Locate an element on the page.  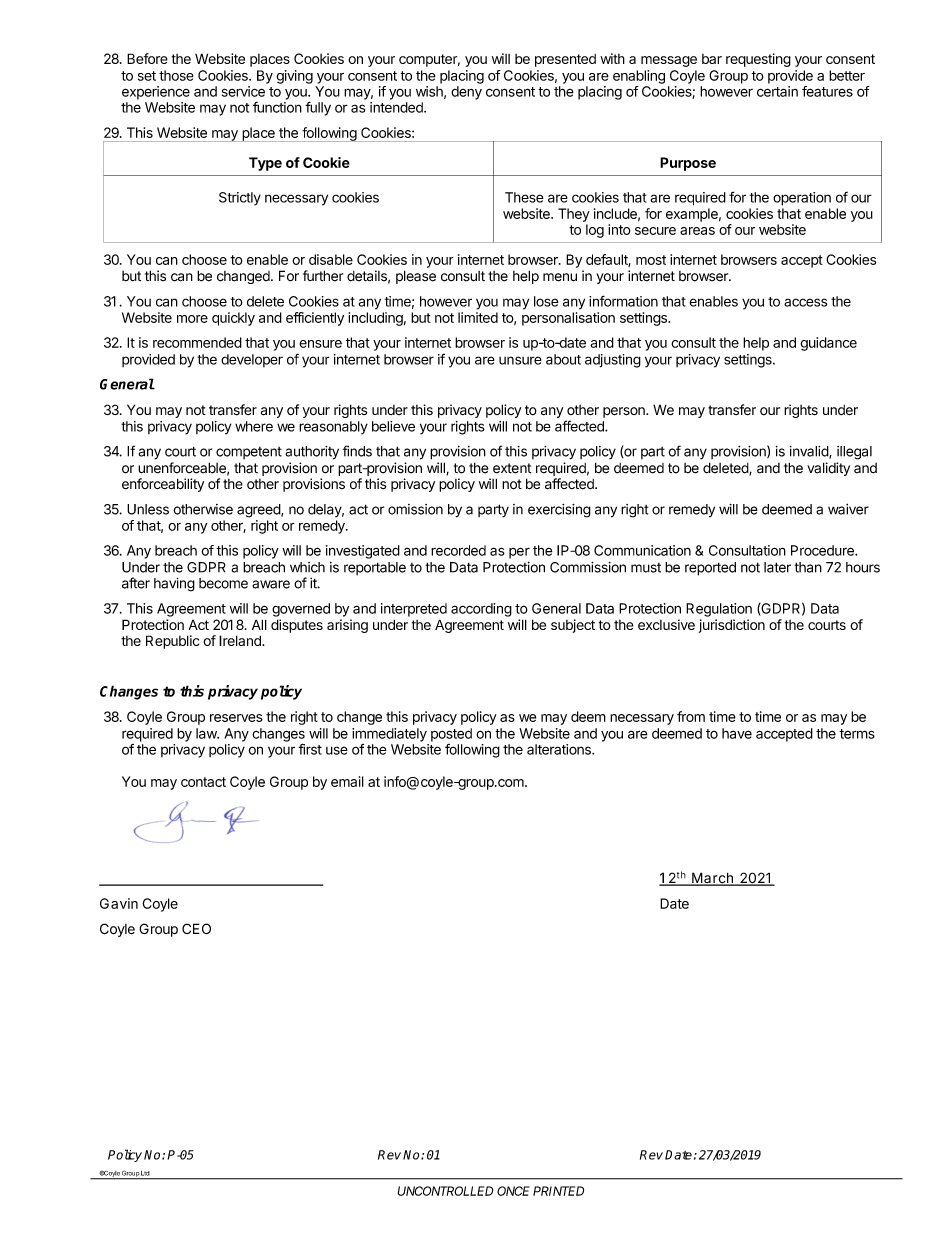
CEO is located at coordinates (196, 928).
